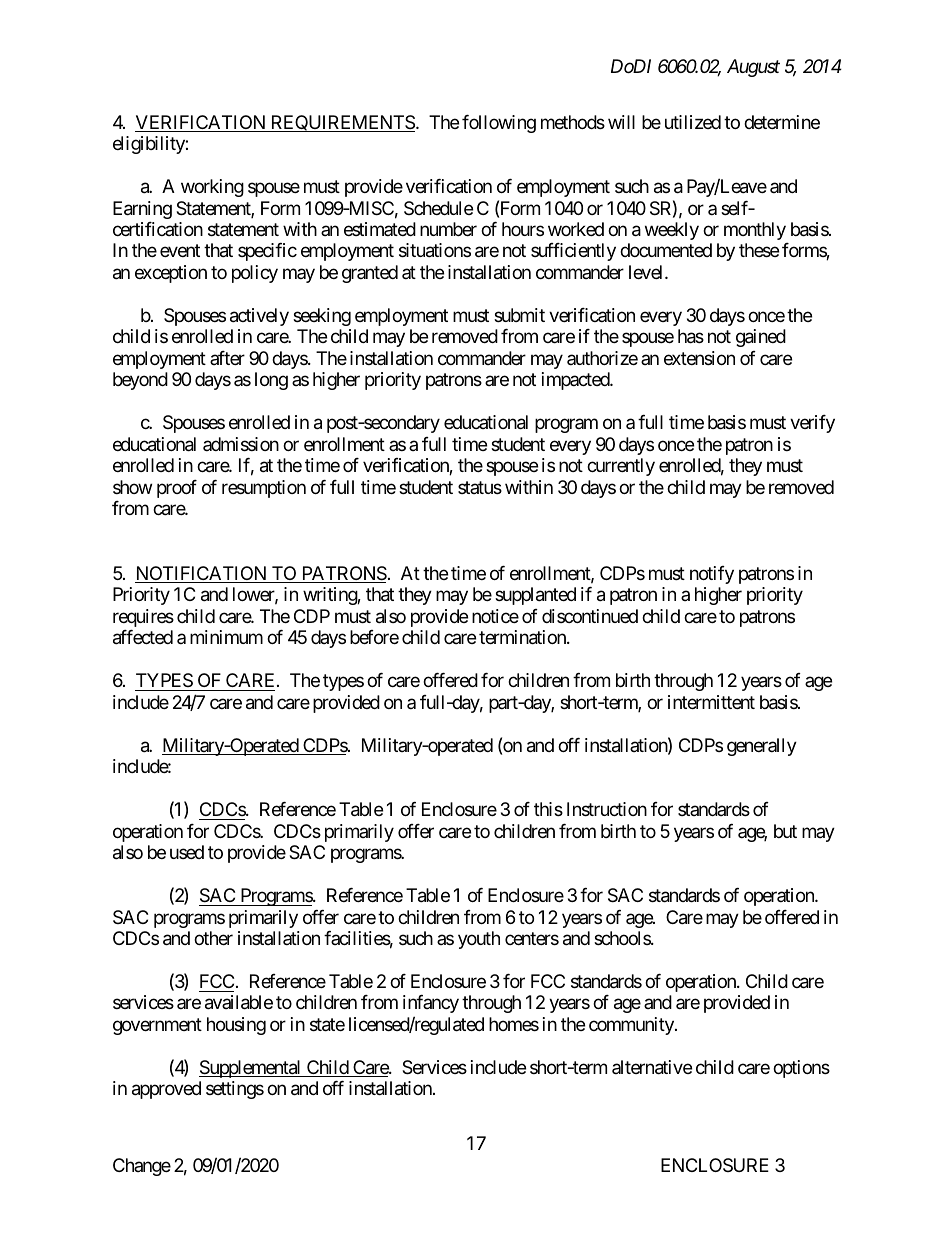 Image resolution: width=952 pixels, height=1233 pixels. Describe the element at coordinates (226, 637) in the screenshot. I see `minimum` at that location.
